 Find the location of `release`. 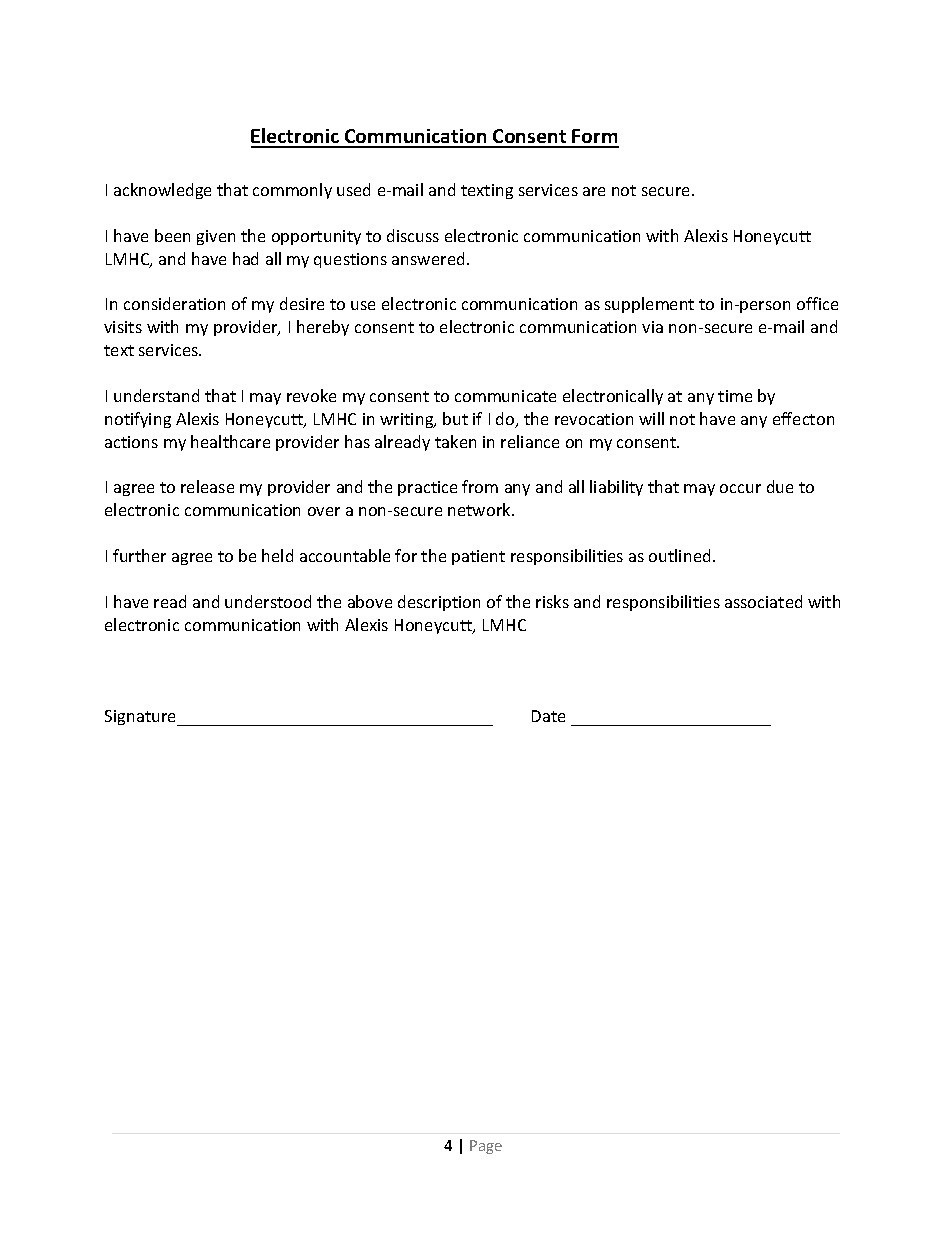

release is located at coordinates (207, 486).
